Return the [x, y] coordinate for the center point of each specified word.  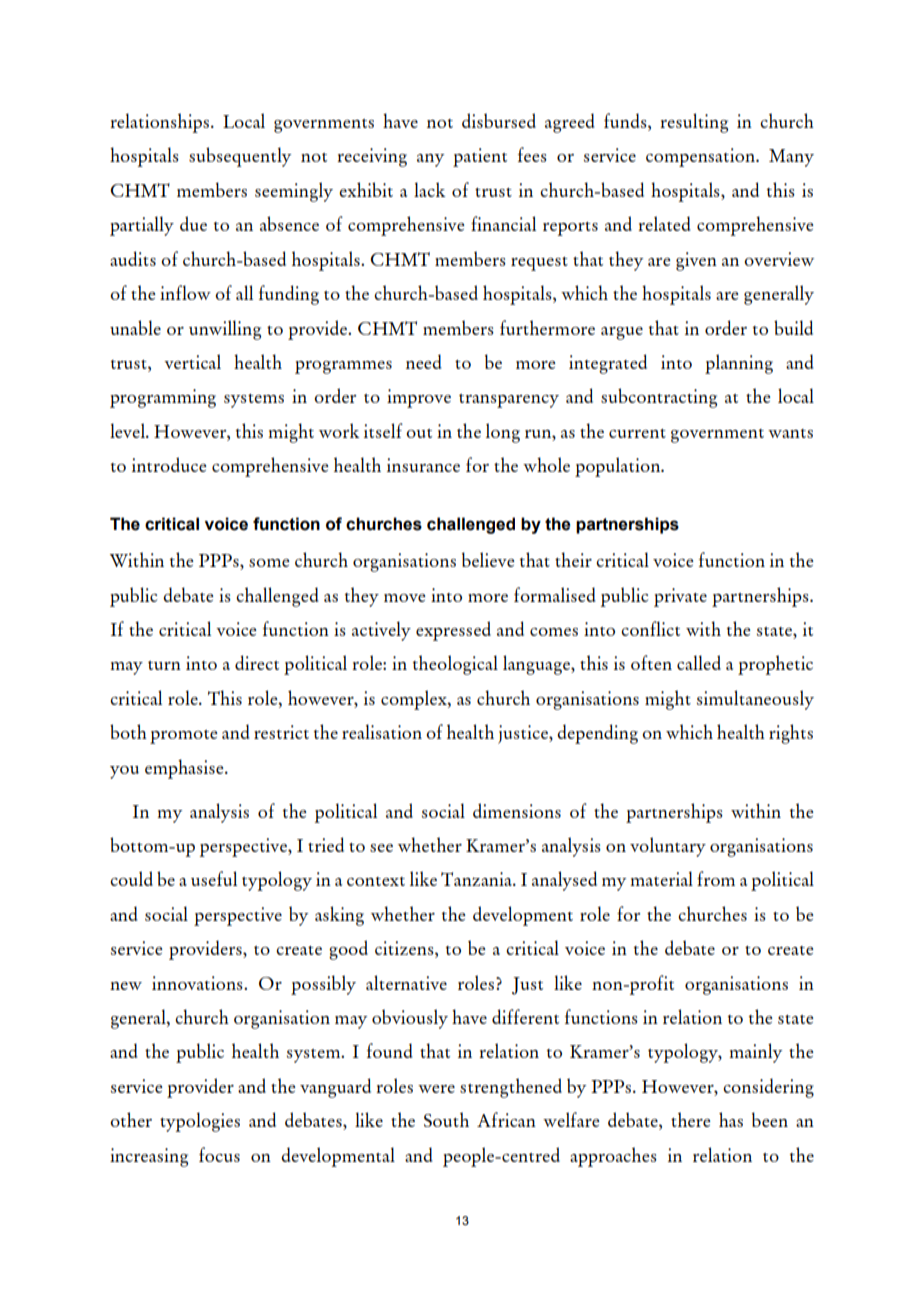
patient [480, 157]
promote [184, 737]
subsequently [240, 157]
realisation [382, 731]
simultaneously [755, 700]
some [269, 563]
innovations [198, 983]
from [716, 878]
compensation [701, 157]
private [680, 597]
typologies [200, 1122]
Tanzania [477, 879]
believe [488, 559]
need [424, 361]
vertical [192, 361]
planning [739, 364]
